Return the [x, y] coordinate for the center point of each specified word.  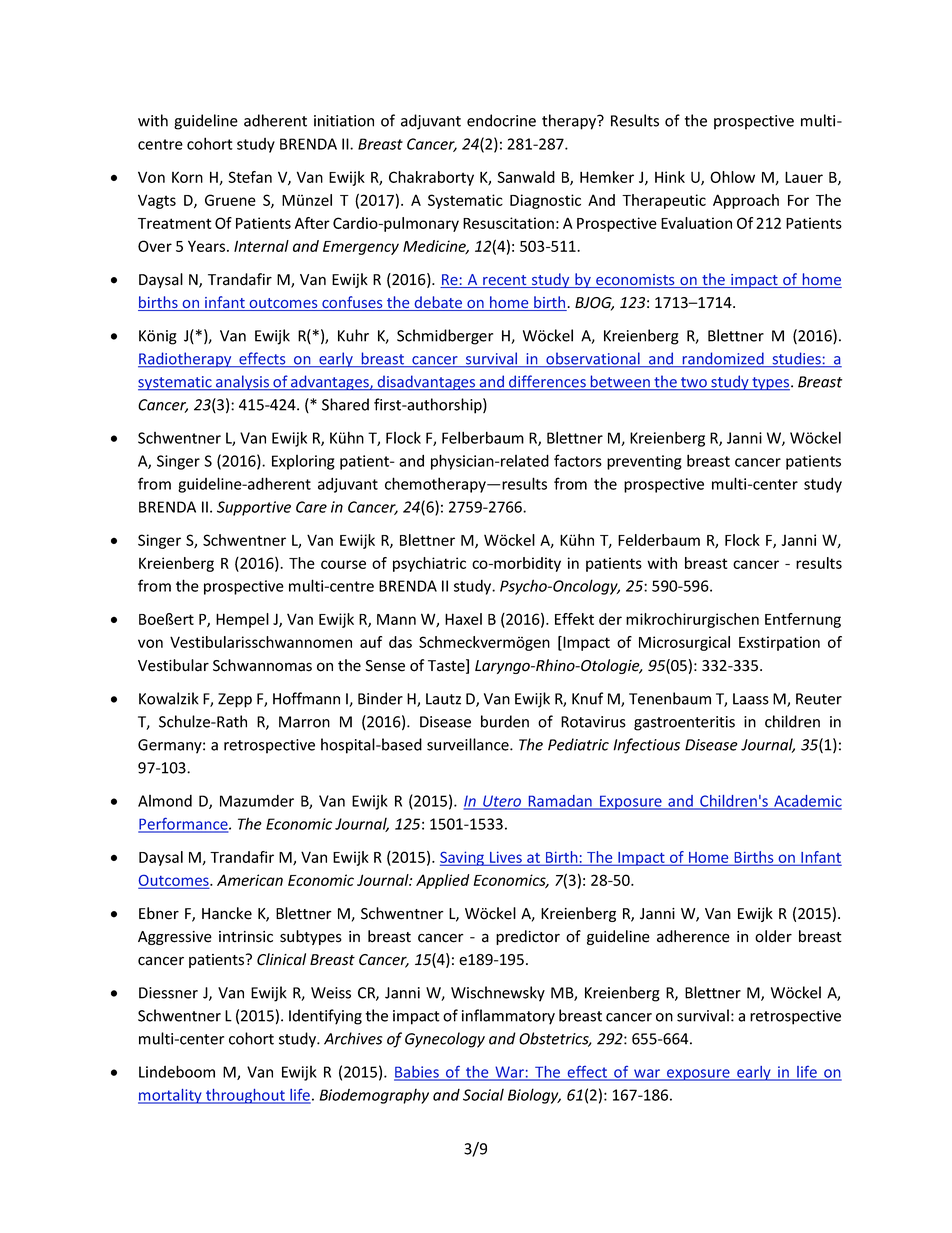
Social [483, 1095]
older [773, 936]
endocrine [501, 120]
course [343, 564]
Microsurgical [684, 643]
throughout [245, 1096]
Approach [746, 201]
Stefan [250, 177]
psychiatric [429, 564]
